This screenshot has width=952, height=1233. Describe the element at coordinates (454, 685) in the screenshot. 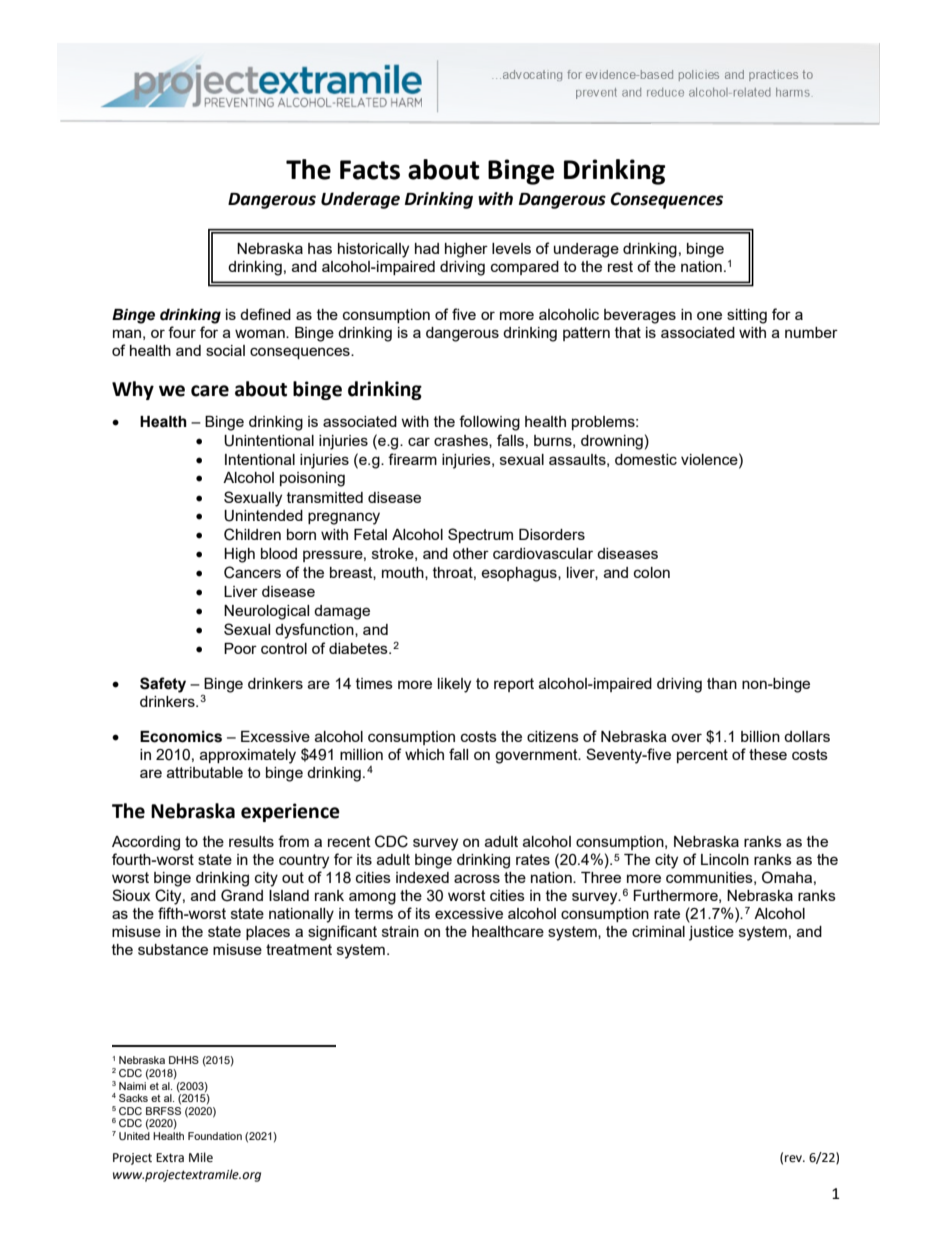

I see `likely` at that location.
